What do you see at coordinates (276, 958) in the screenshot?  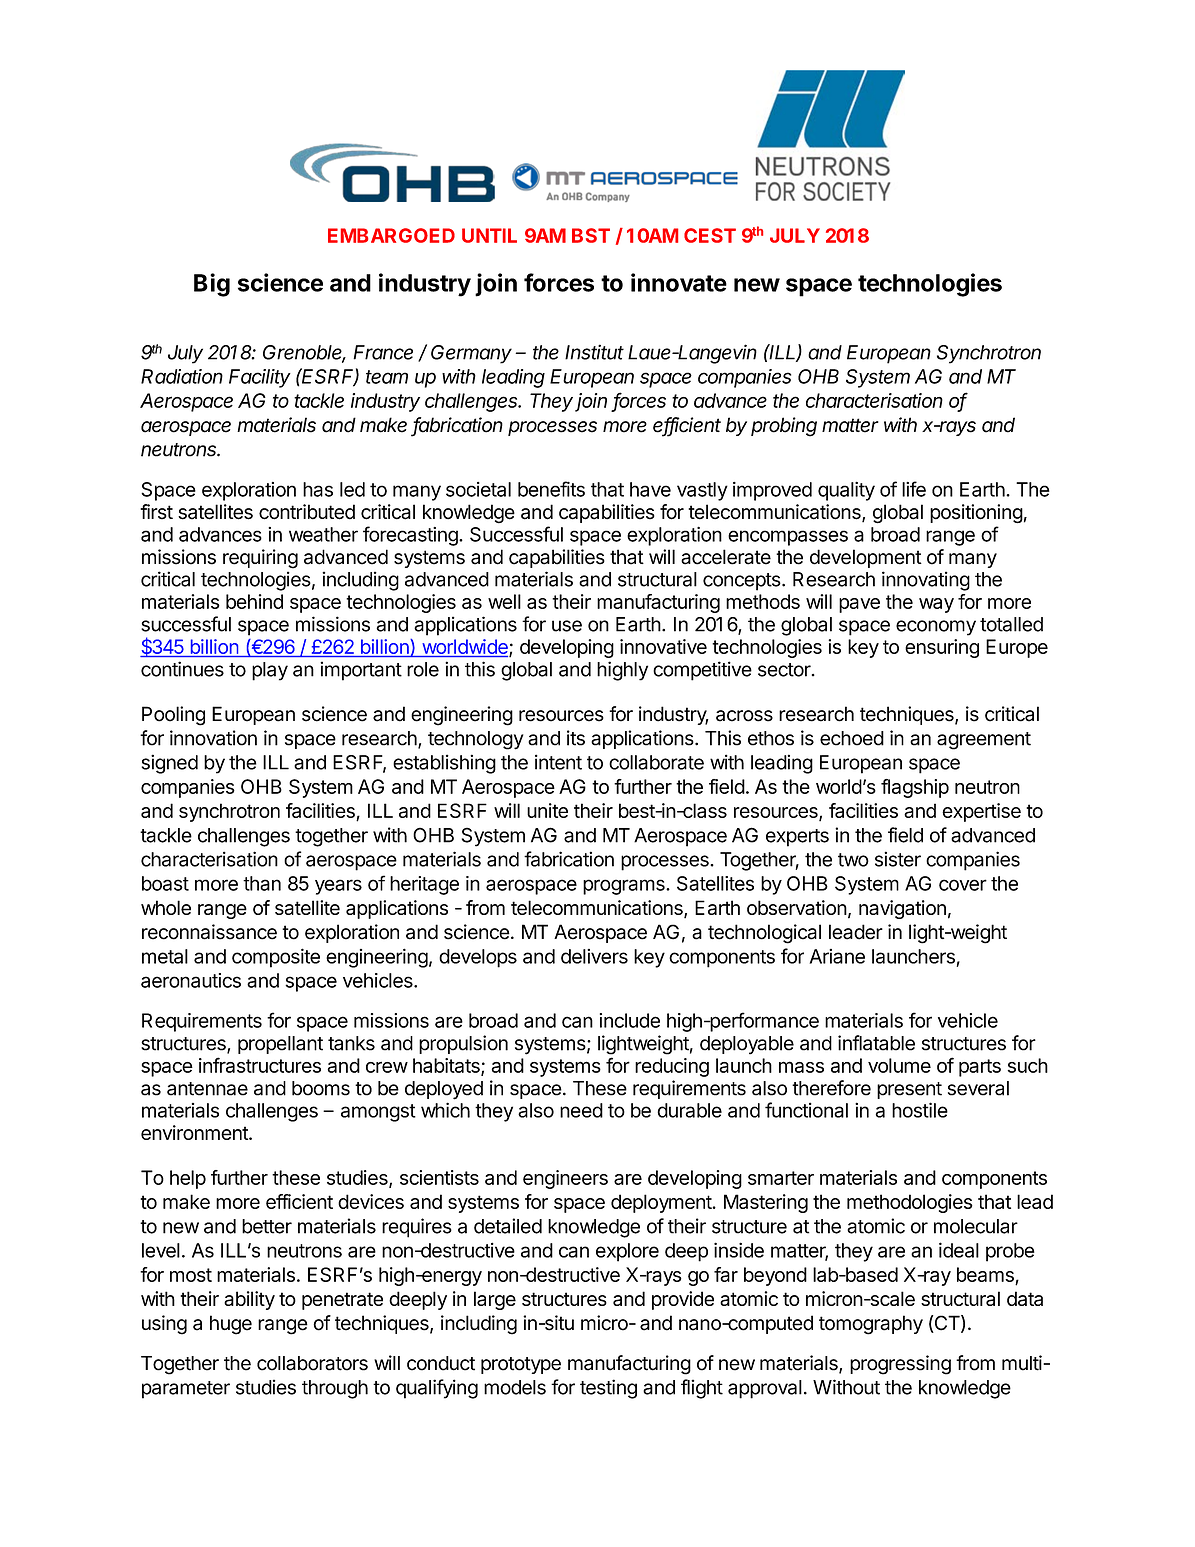 I see `composite` at bounding box center [276, 958].
